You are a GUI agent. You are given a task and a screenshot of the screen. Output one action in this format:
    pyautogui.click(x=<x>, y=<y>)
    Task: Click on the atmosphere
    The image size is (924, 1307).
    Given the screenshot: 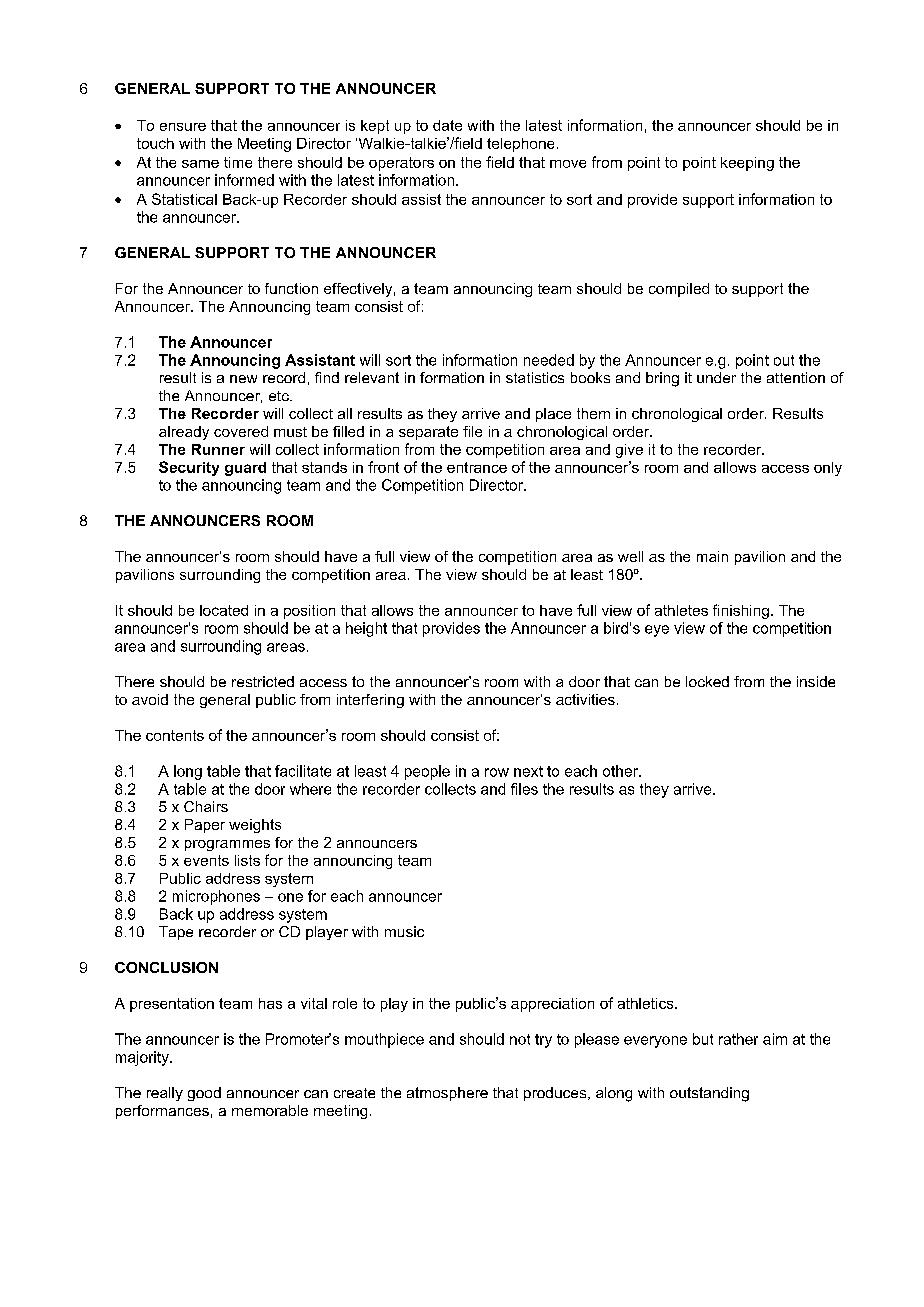 What is the action you would take?
    pyautogui.click(x=447, y=1094)
